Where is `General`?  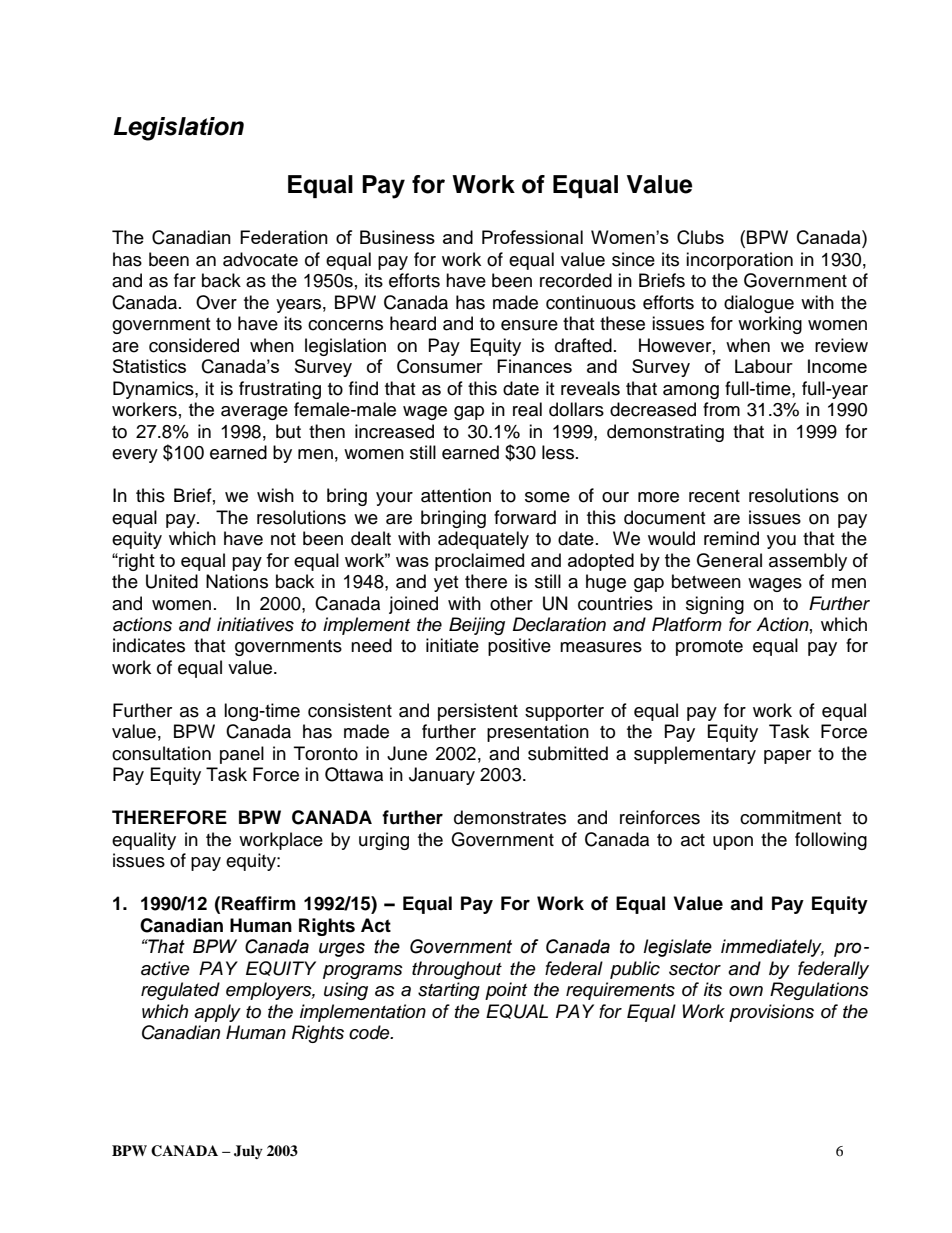
General is located at coordinates (729, 560).
